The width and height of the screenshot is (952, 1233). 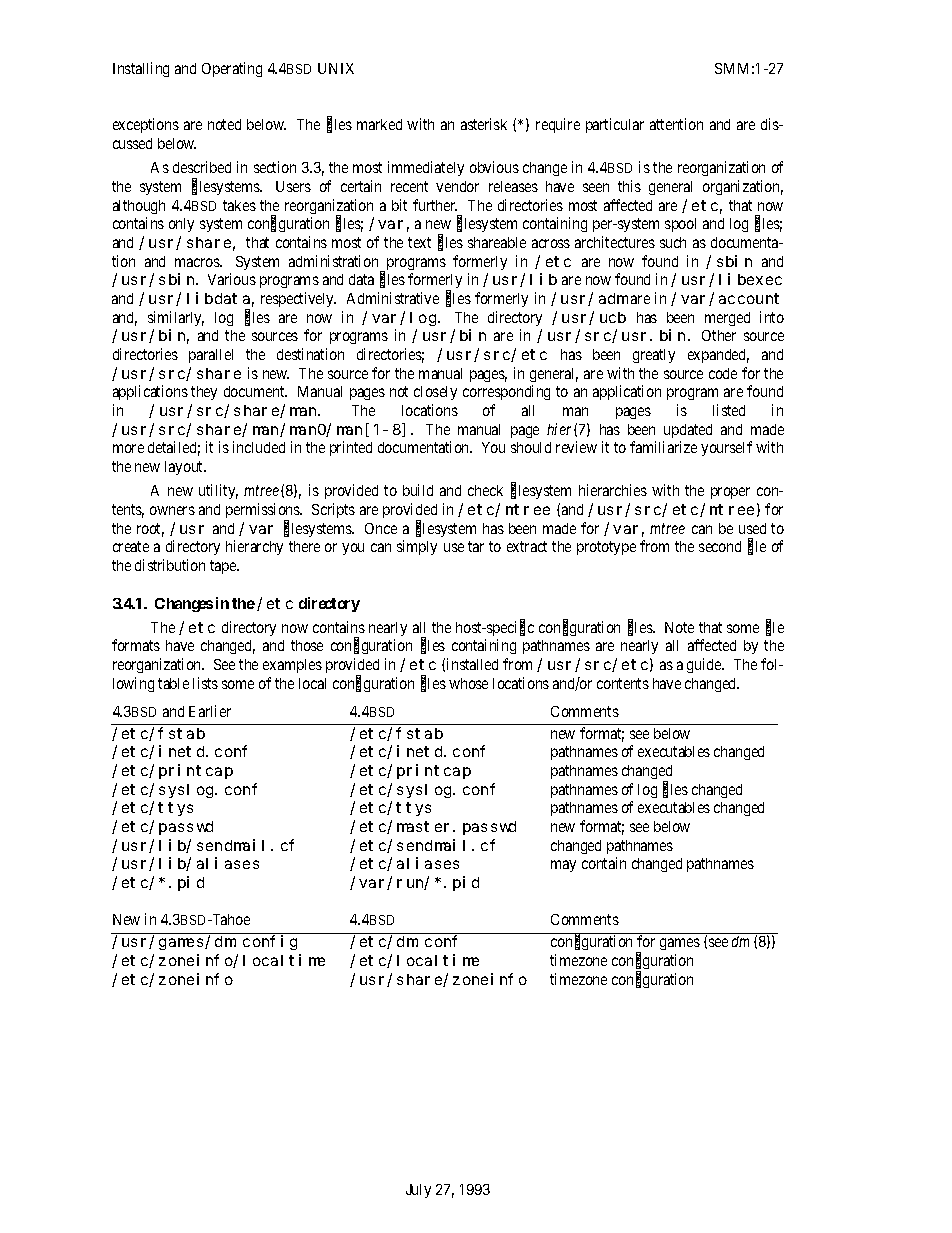 I want to click on whose, so click(x=468, y=683).
